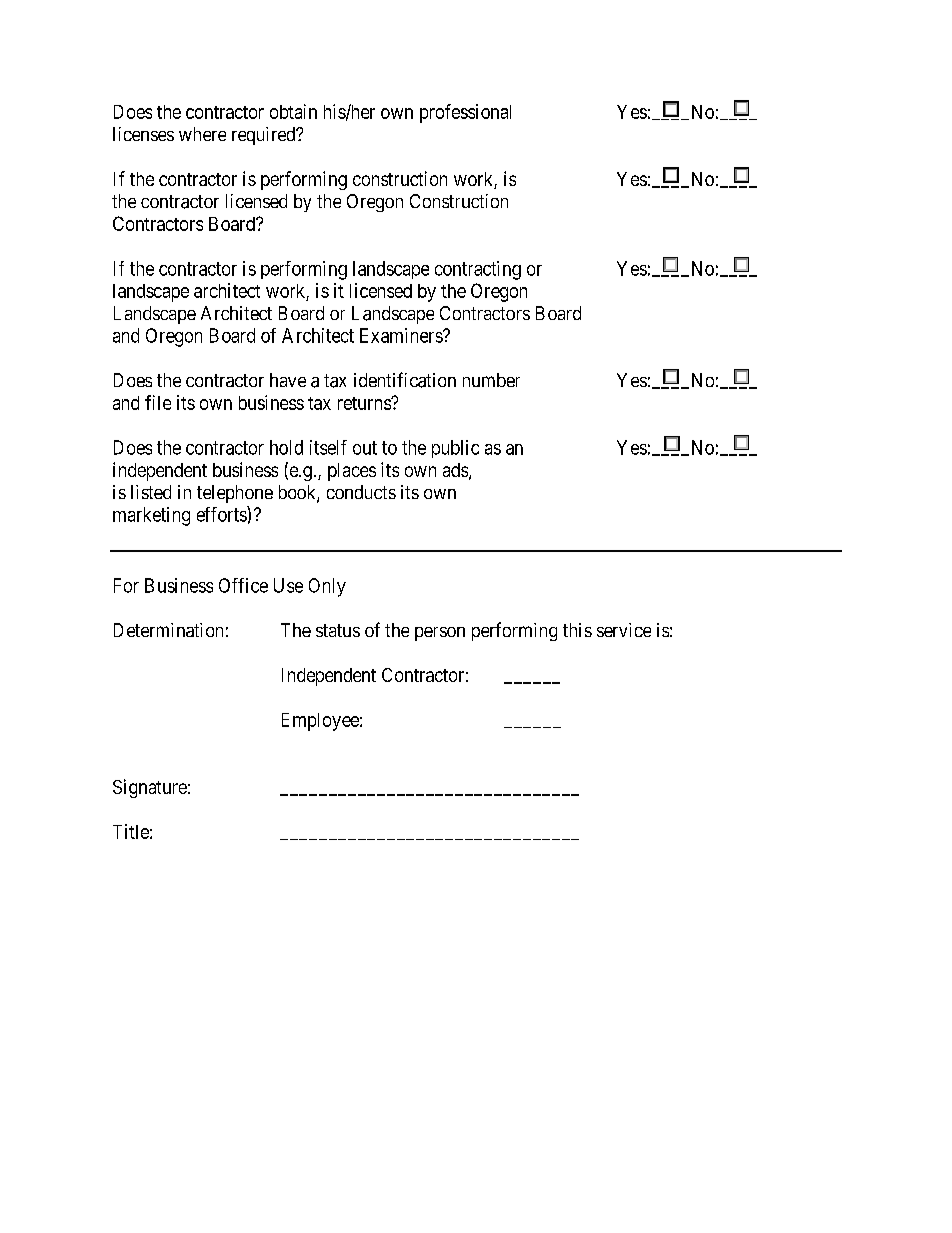  Describe the element at coordinates (455, 449) in the document. I see `public` at that location.
